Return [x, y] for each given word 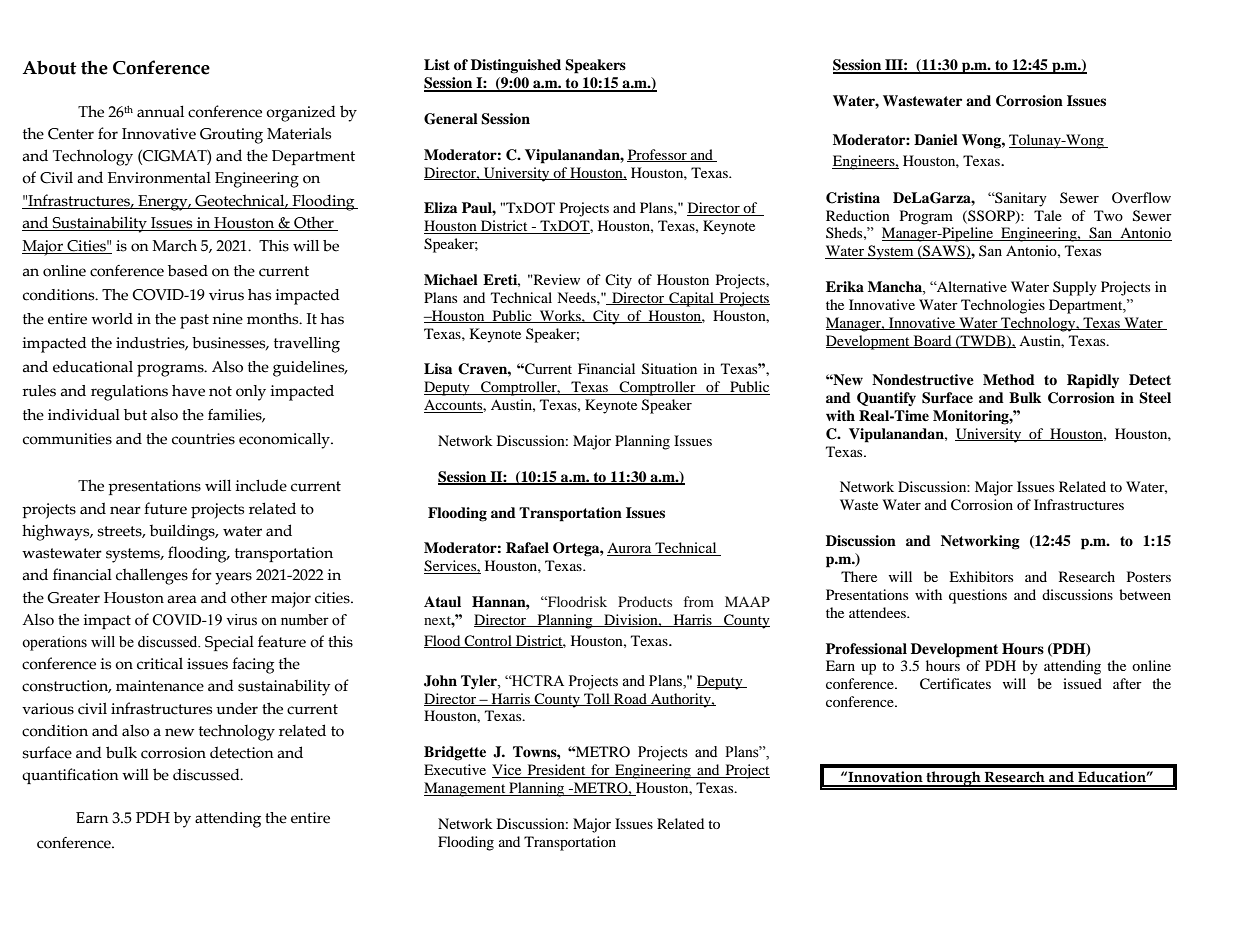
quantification [70, 776]
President [556, 771]
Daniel [936, 139]
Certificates [955, 684]
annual [160, 111]
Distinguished [516, 66]
